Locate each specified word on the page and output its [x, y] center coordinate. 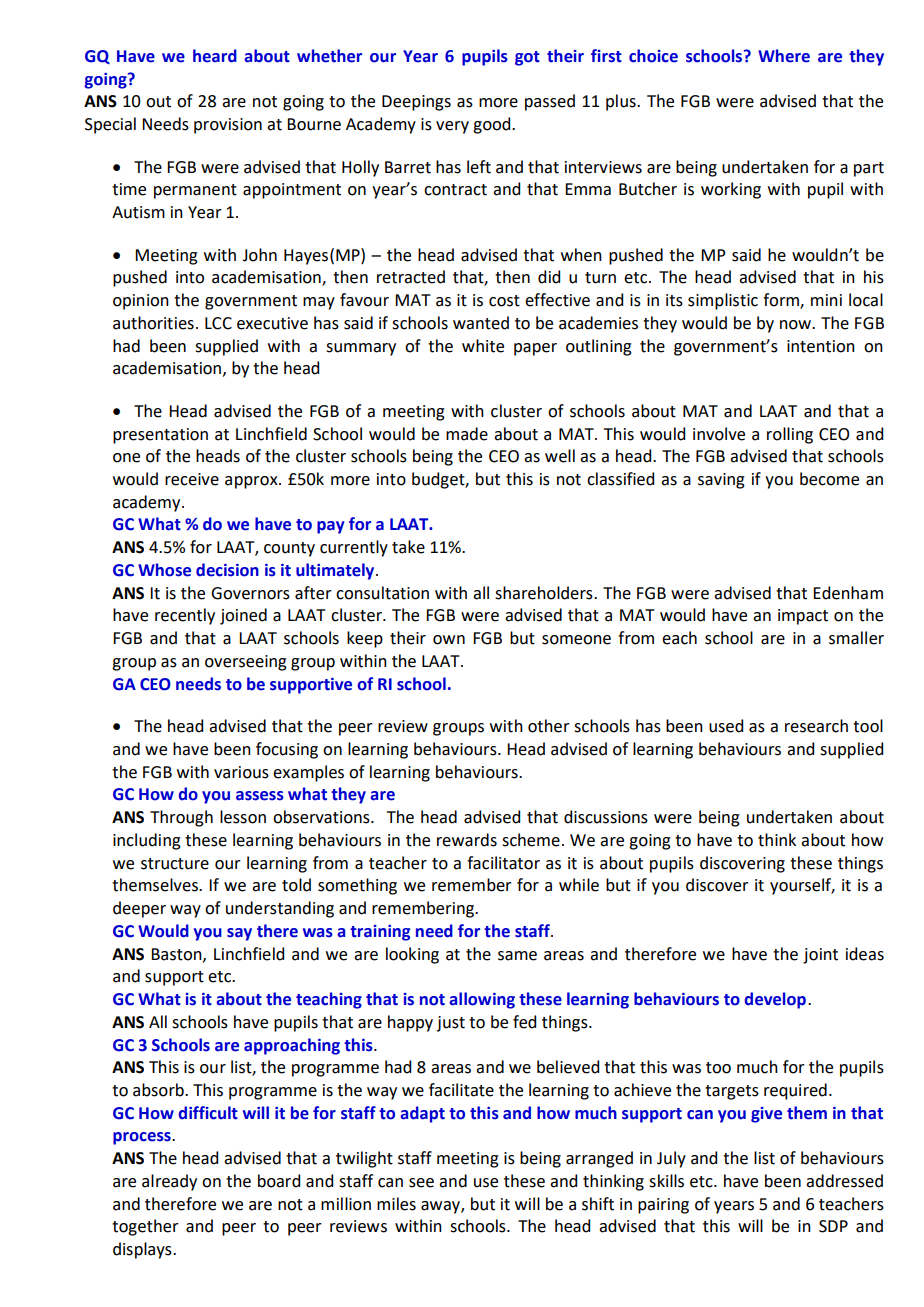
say [239, 934]
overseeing [246, 663]
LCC [218, 323]
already [169, 1182]
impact [803, 617]
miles [396, 1204]
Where [784, 56]
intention [821, 346]
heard [215, 56]
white [483, 346]
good [493, 125]
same [517, 956]
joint [820, 956]
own [449, 640]
